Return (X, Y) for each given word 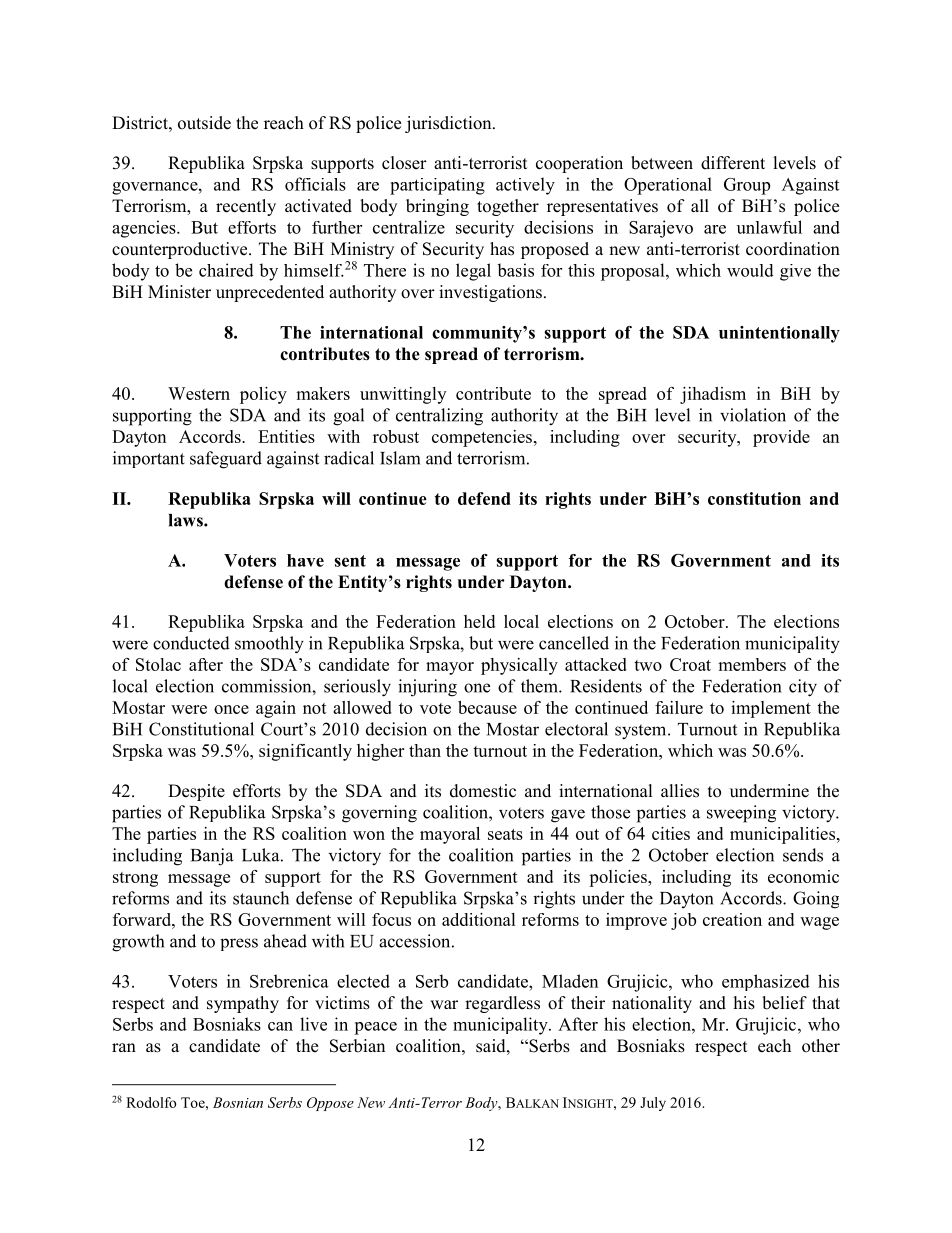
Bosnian (238, 1102)
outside (204, 123)
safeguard (226, 460)
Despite (196, 792)
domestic (483, 791)
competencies (482, 438)
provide (781, 438)
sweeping (741, 814)
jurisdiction (449, 124)
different (733, 163)
